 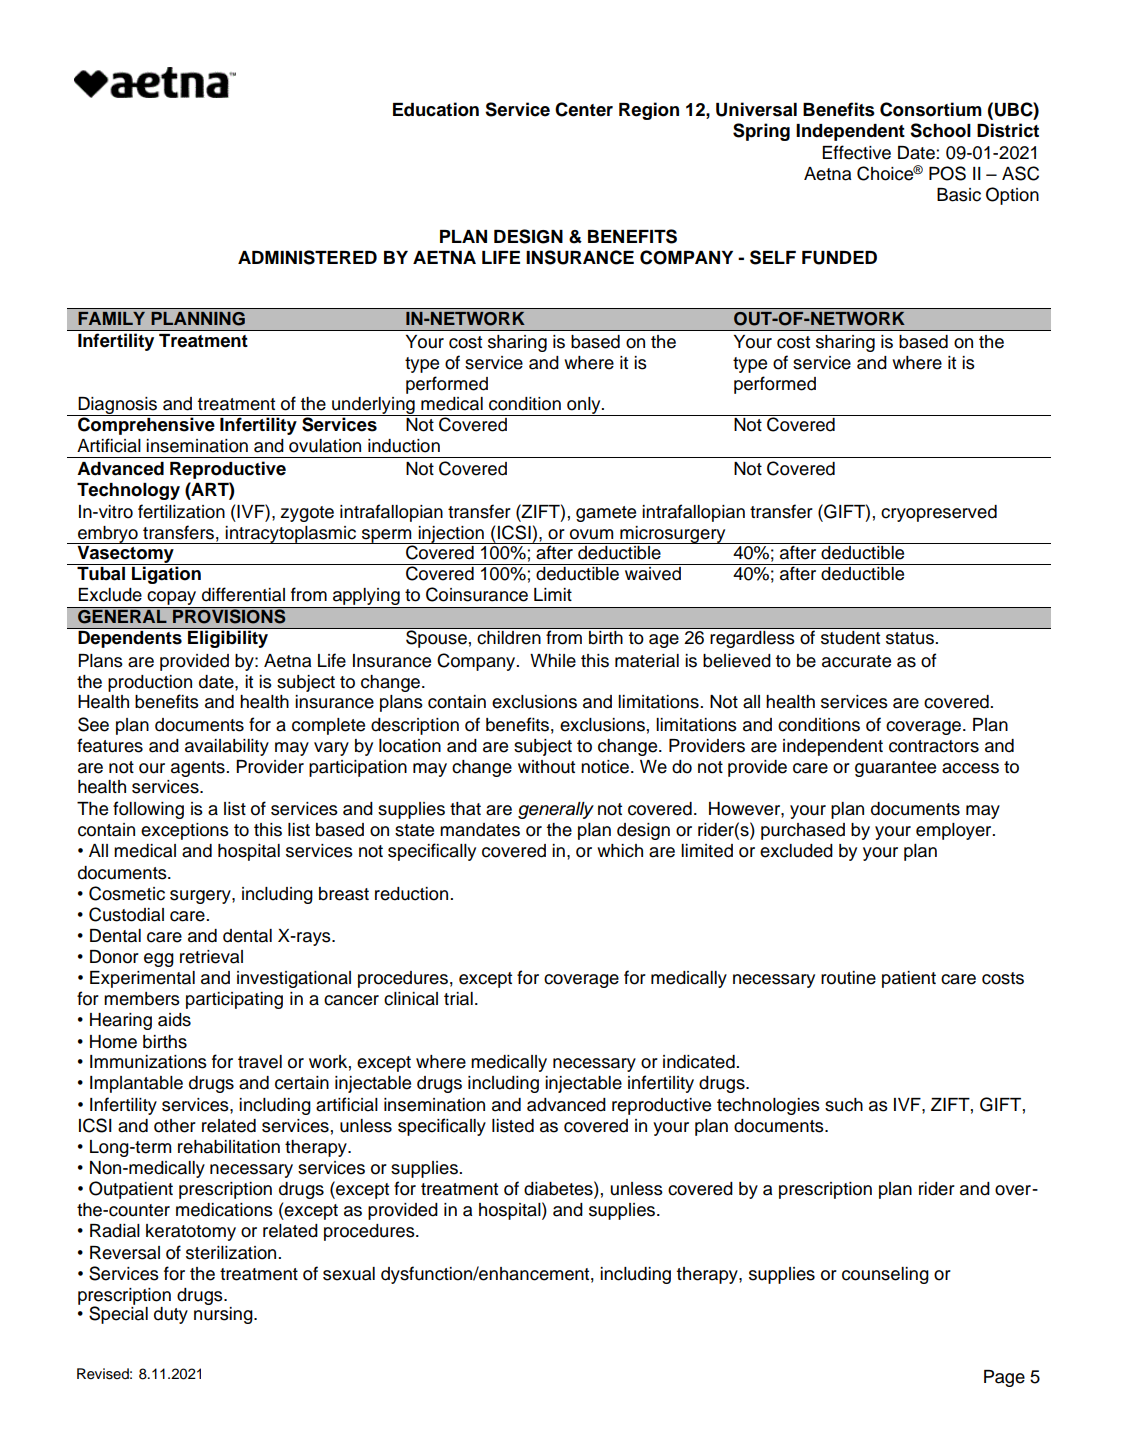 I want to click on ADMINISTERED, so click(x=307, y=257).
